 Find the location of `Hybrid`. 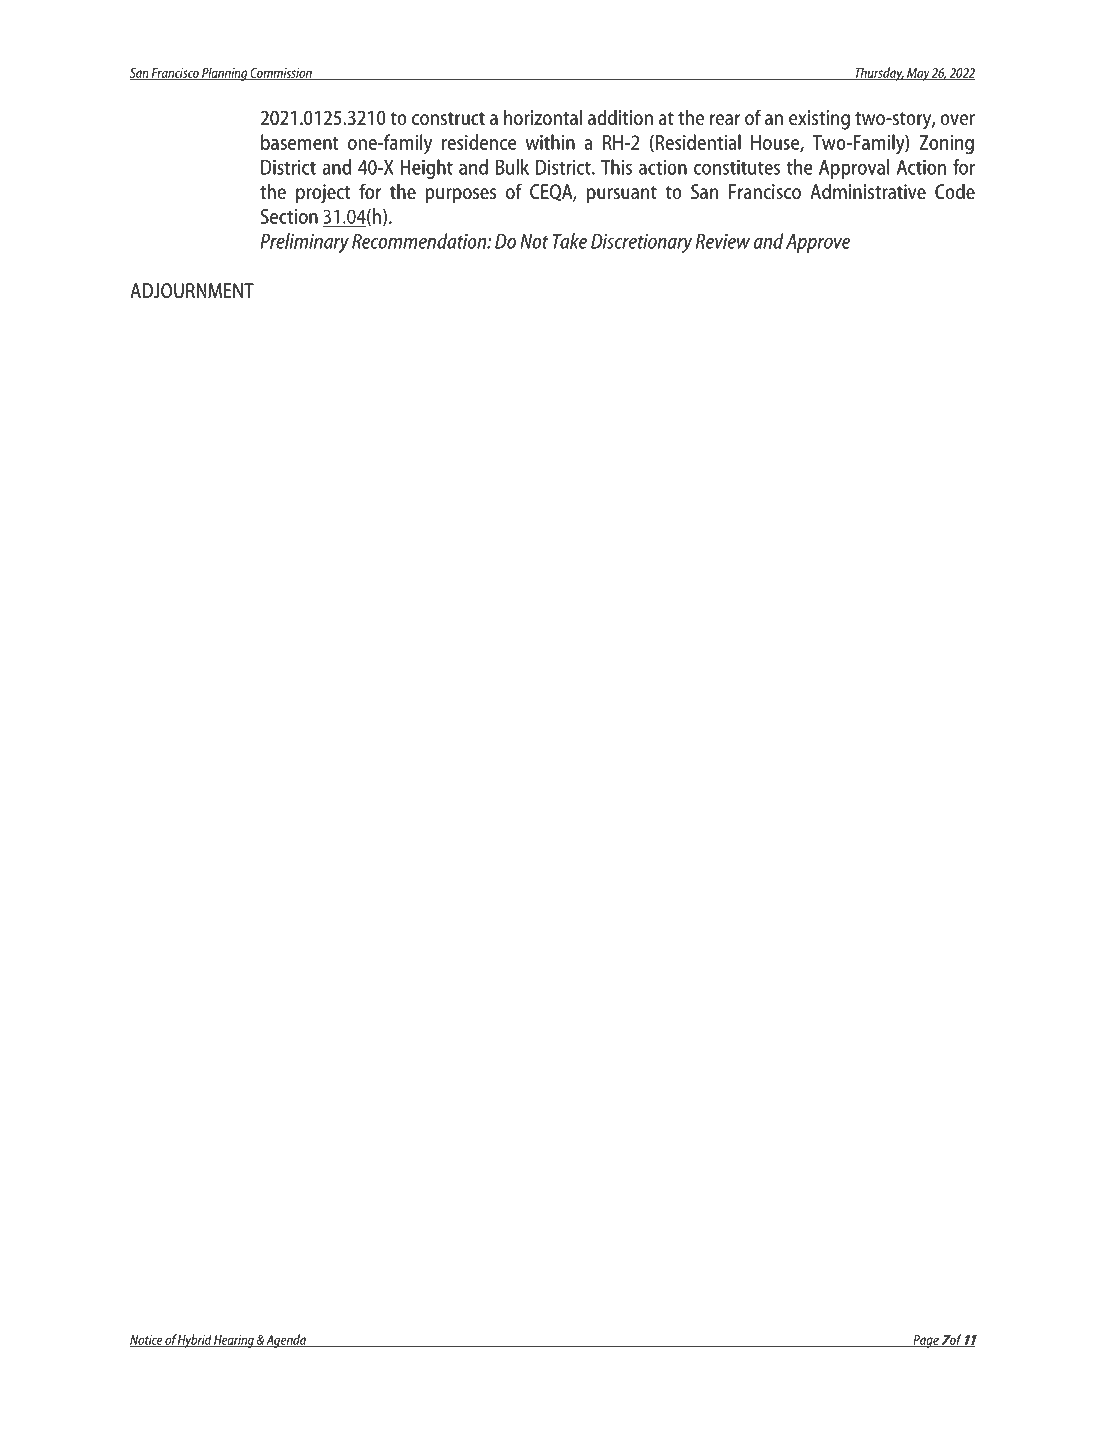

Hybrid is located at coordinates (195, 1341).
